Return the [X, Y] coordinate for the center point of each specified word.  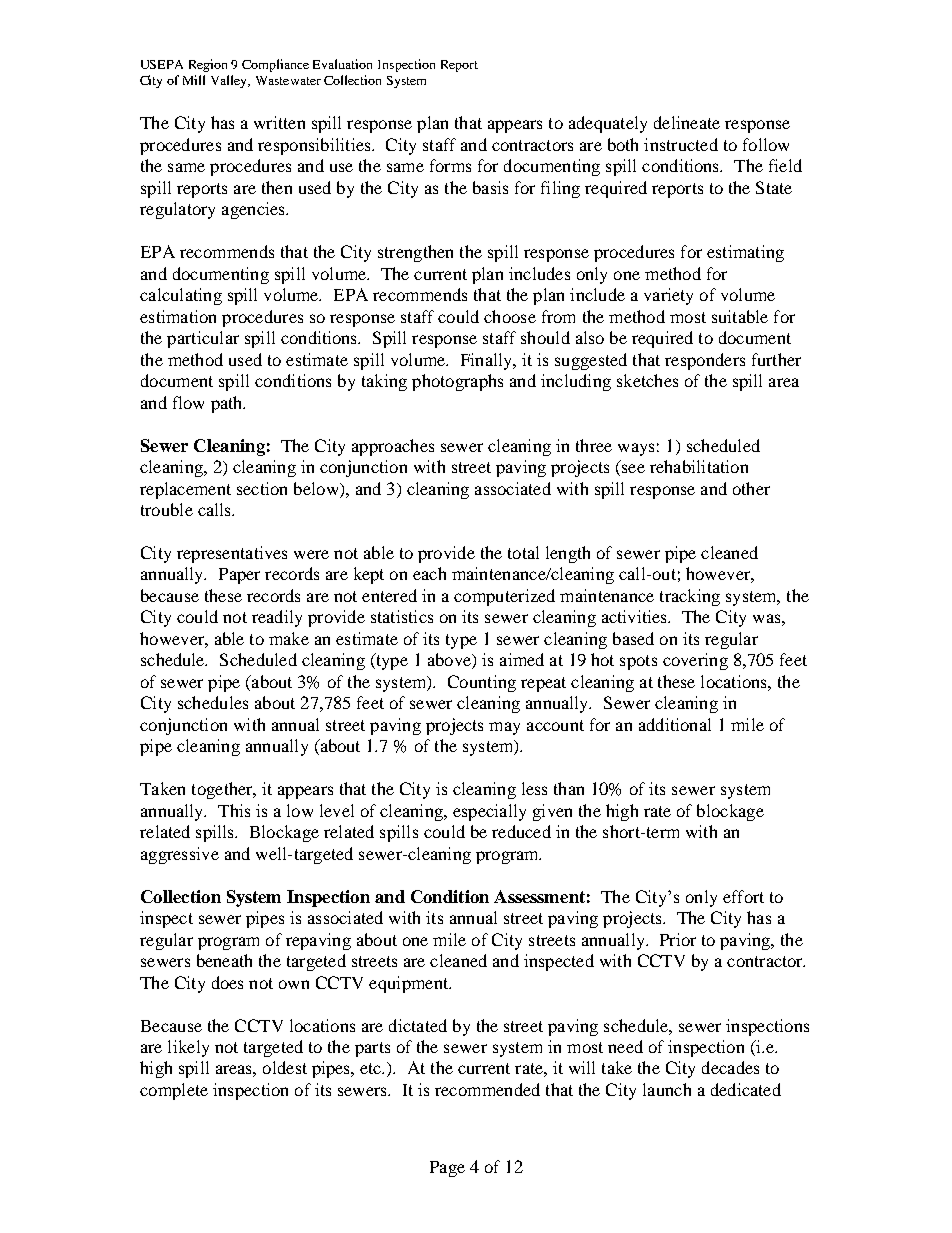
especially [489, 812]
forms [450, 165]
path [228, 404]
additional [675, 724]
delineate [687, 122]
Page [447, 1169]
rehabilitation [699, 466]
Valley [230, 81]
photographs [457, 382]
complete [174, 1091]
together [223, 790]
